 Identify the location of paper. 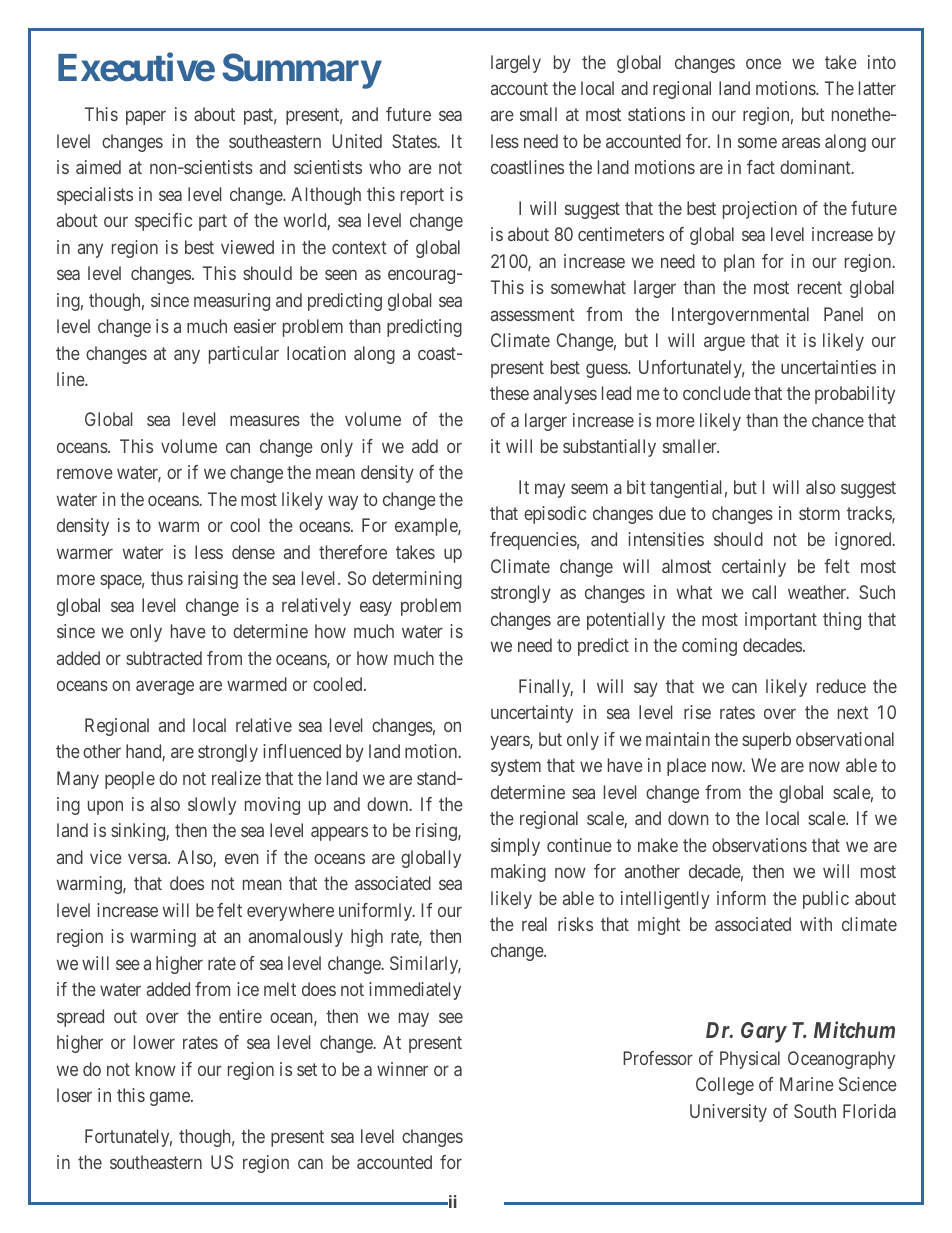
(146, 118).
